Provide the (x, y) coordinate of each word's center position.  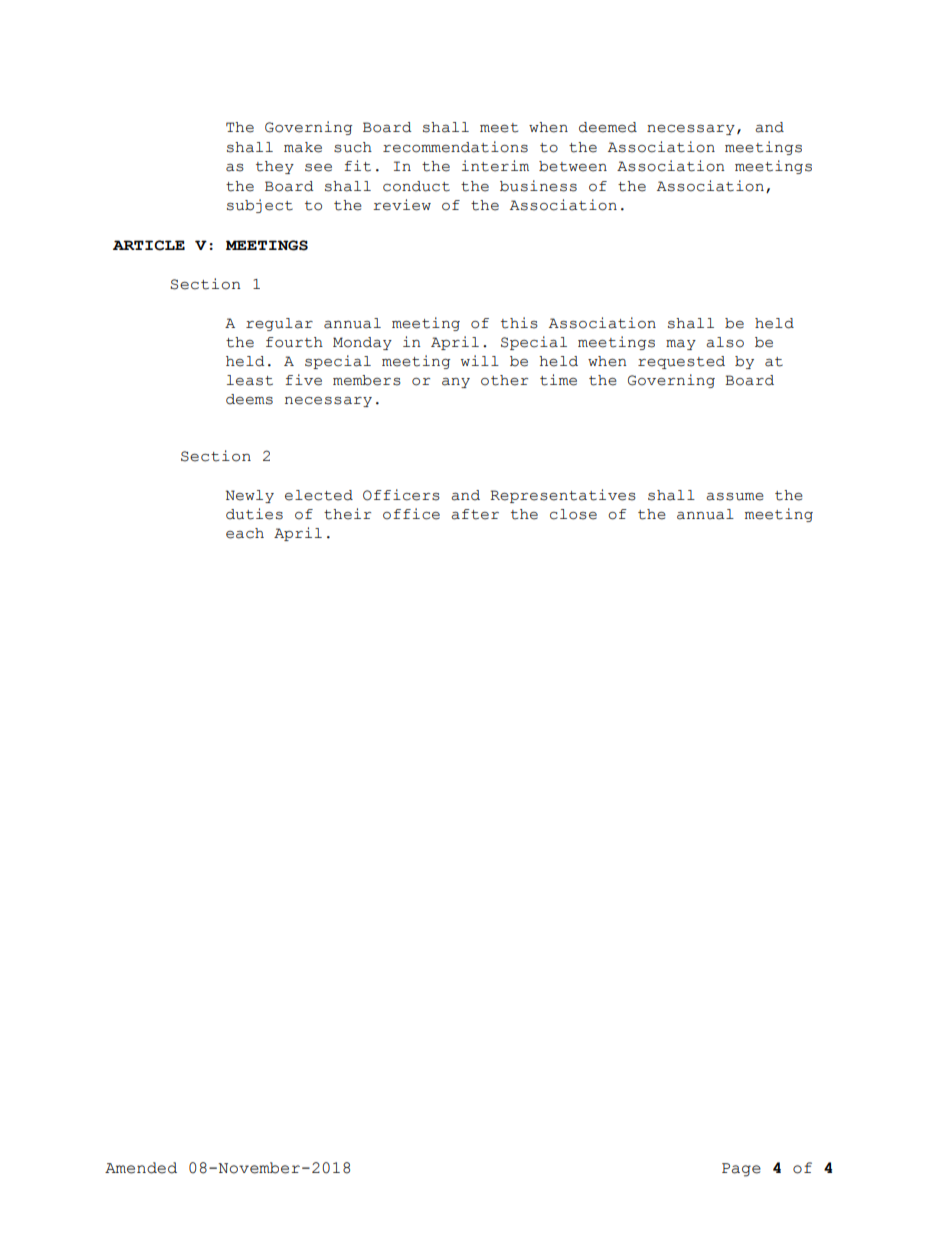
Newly (250, 496)
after (475, 514)
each (245, 533)
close (573, 514)
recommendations (455, 147)
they (275, 167)
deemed (608, 127)
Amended (141, 1168)
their (347, 514)
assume (735, 497)
